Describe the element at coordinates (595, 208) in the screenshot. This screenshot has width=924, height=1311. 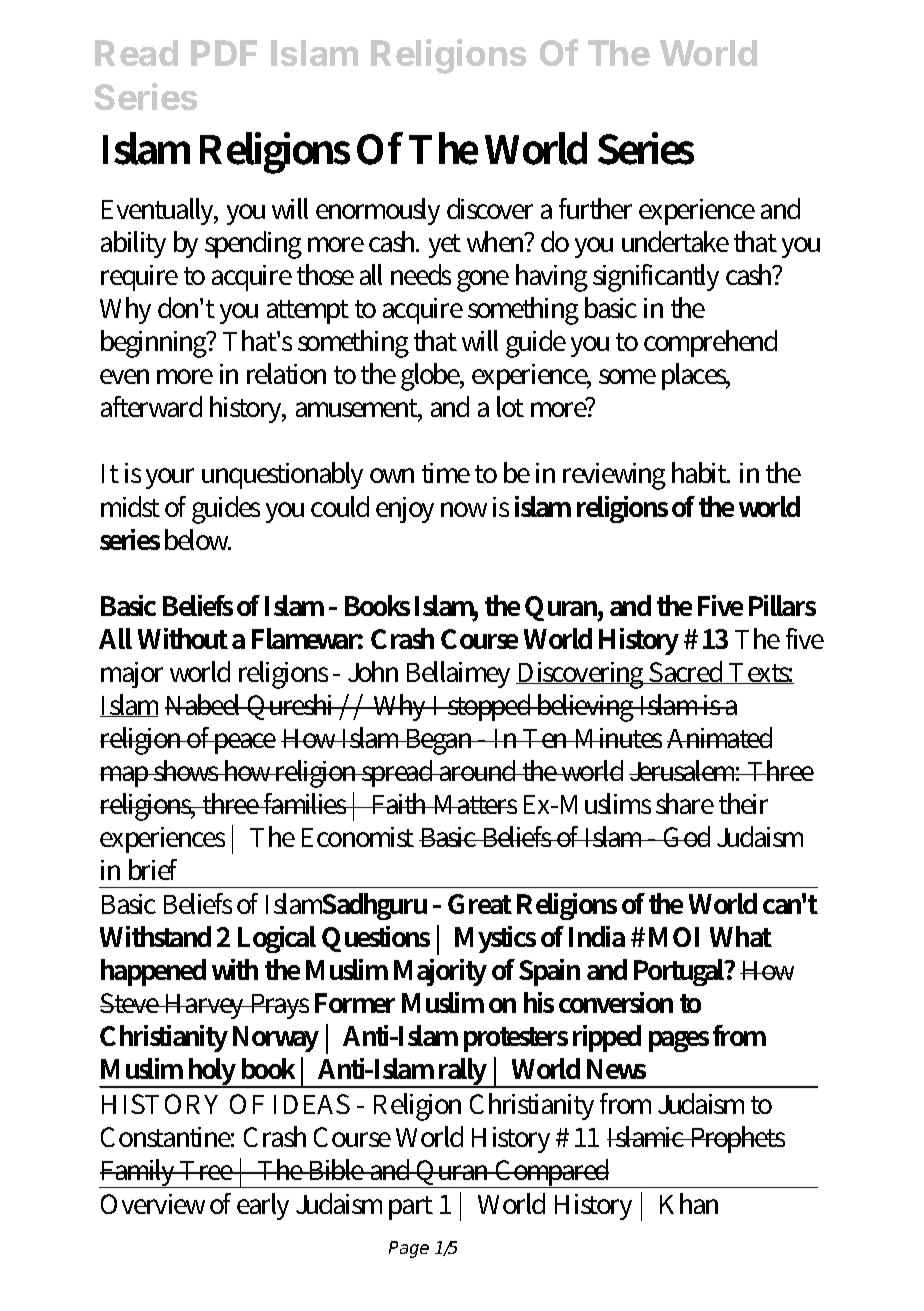
I see `further` at that location.
